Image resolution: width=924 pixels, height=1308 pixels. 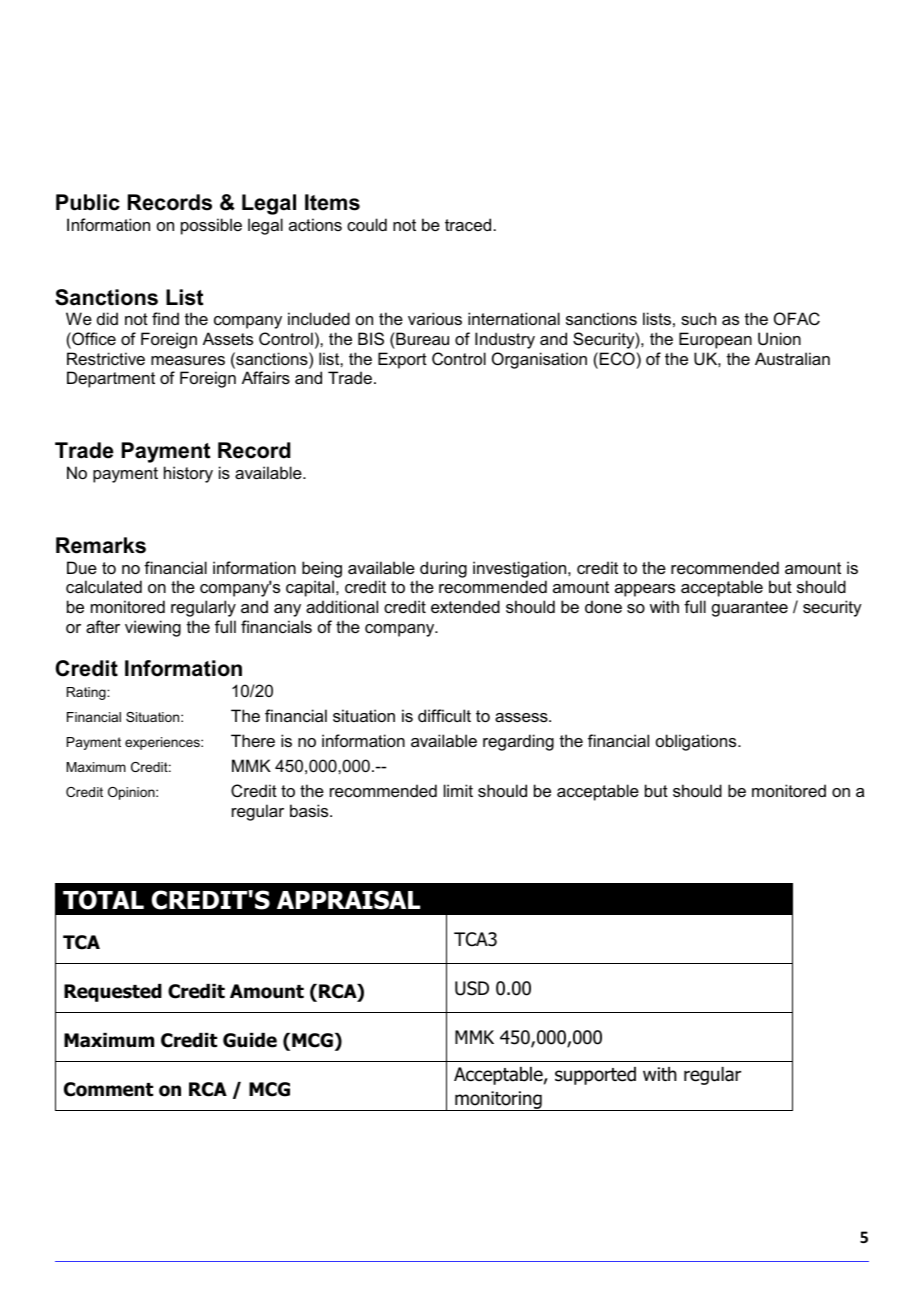 I want to click on guarantee, so click(x=750, y=609).
